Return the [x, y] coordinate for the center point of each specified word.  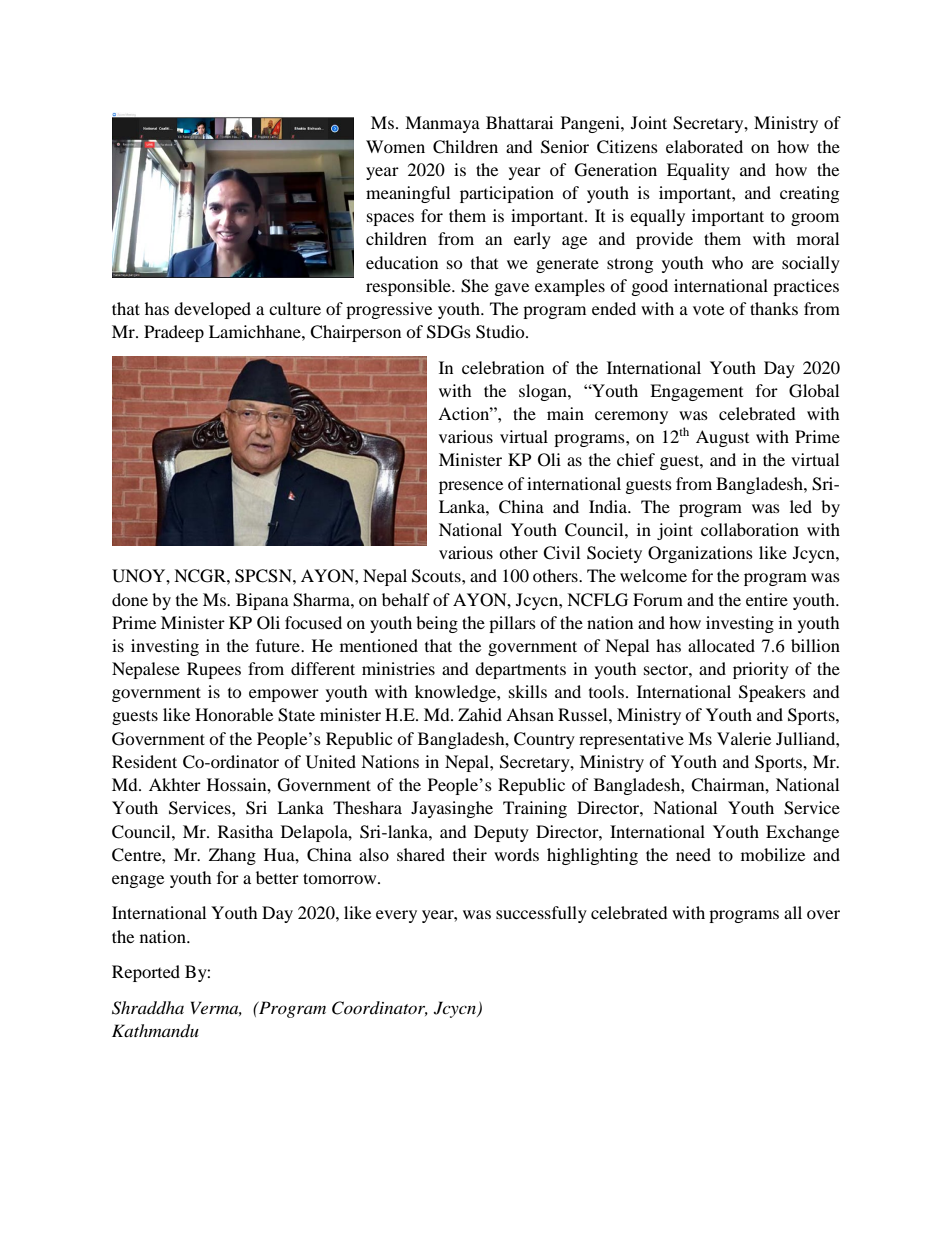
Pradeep [174, 333]
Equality [698, 171]
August [722, 438]
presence [471, 487]
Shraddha [148, 1008]
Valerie [744, 738]
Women [395, 146]
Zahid [480, 714]
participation [507, 194]
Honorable [234, 714]
